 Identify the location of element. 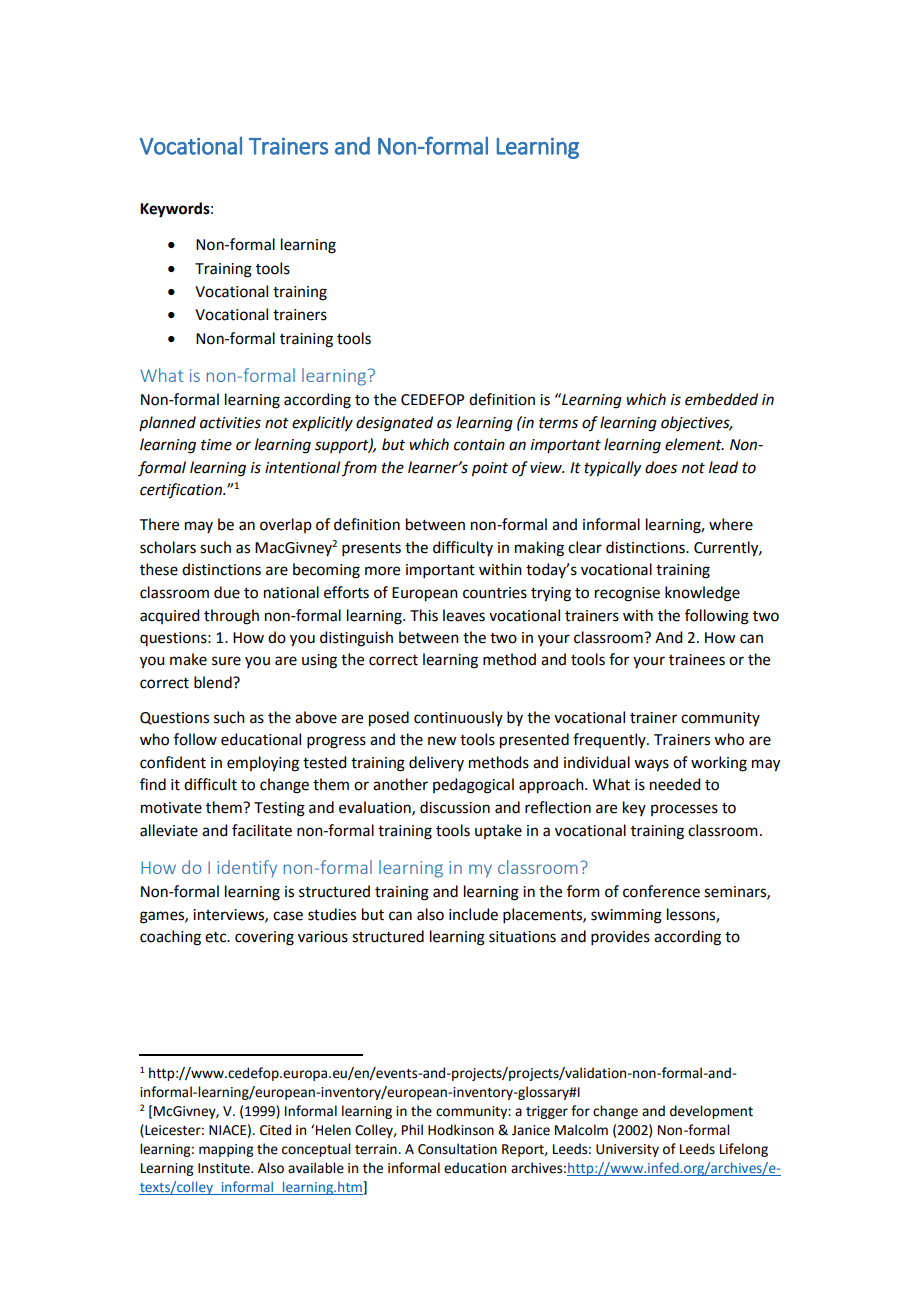
(694, 444).
